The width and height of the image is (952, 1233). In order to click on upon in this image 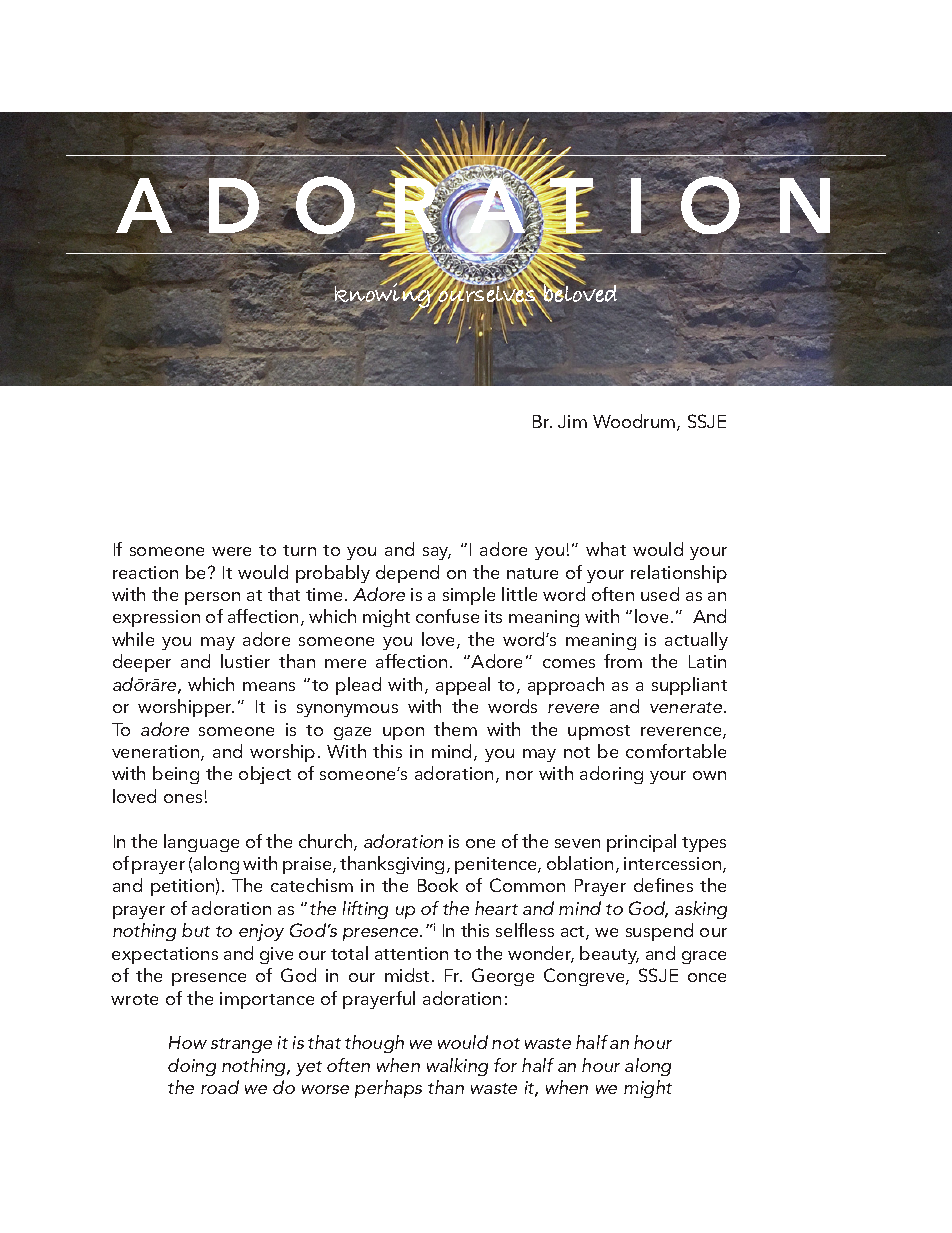, I will do `click(403, 733)`.
